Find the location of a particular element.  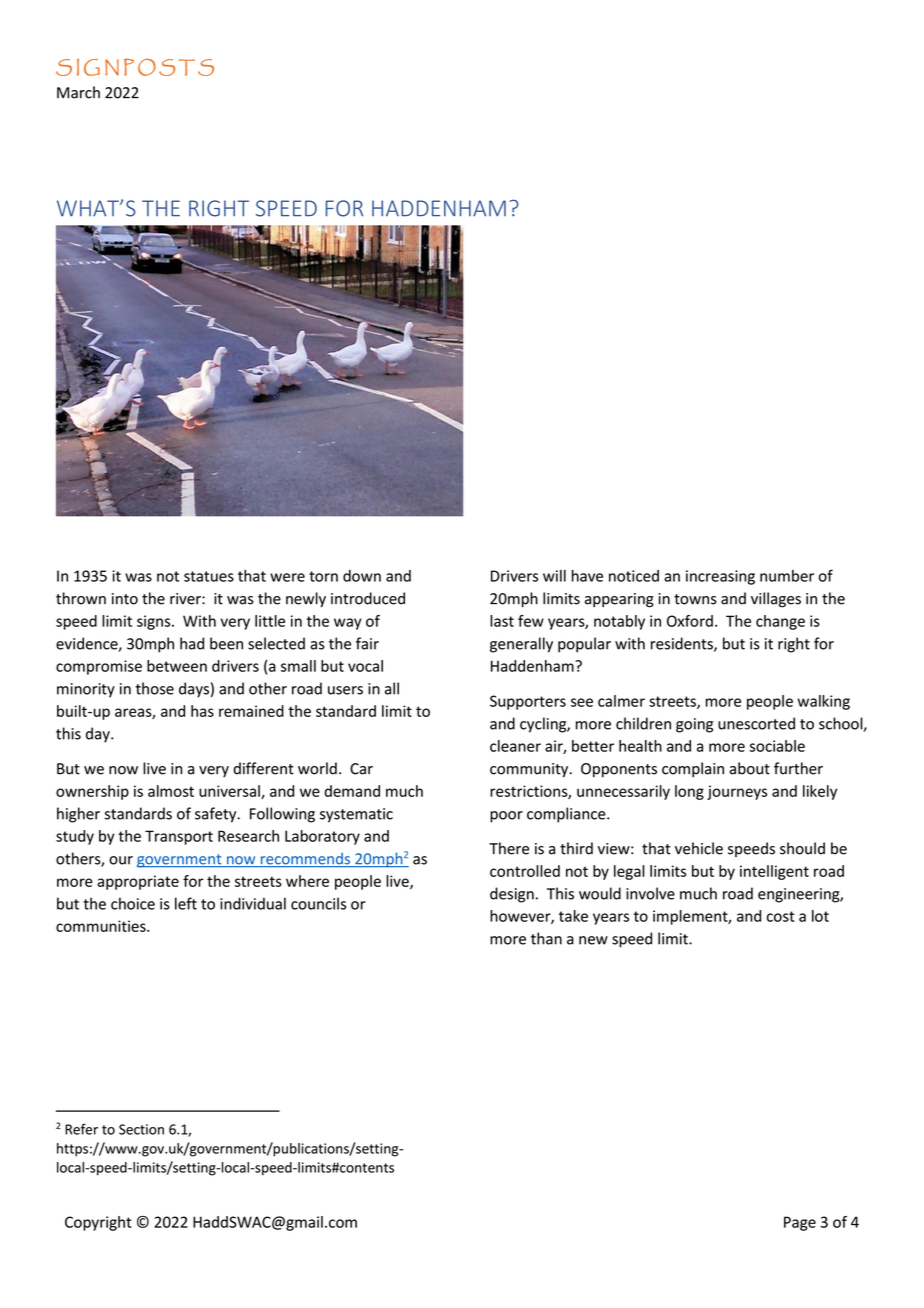

between is located at coordinates (177, 666).
